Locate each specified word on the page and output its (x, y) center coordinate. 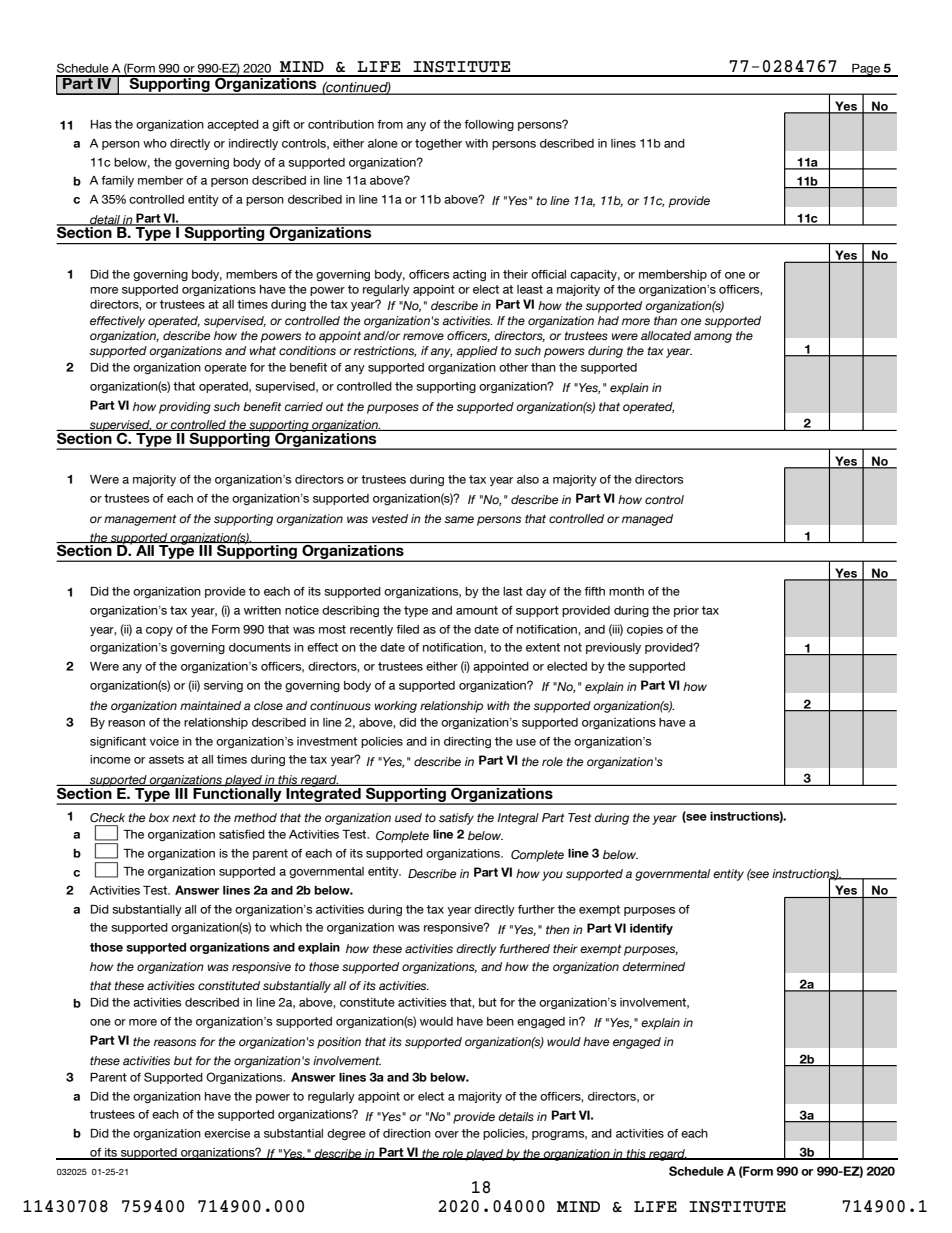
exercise (227, 1133)
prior (686, 611)
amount (477, 610)
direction (407, 1133)
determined (653, 966)
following (489, 125)
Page (866, 70)
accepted (233, 125)
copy (159, 631)
